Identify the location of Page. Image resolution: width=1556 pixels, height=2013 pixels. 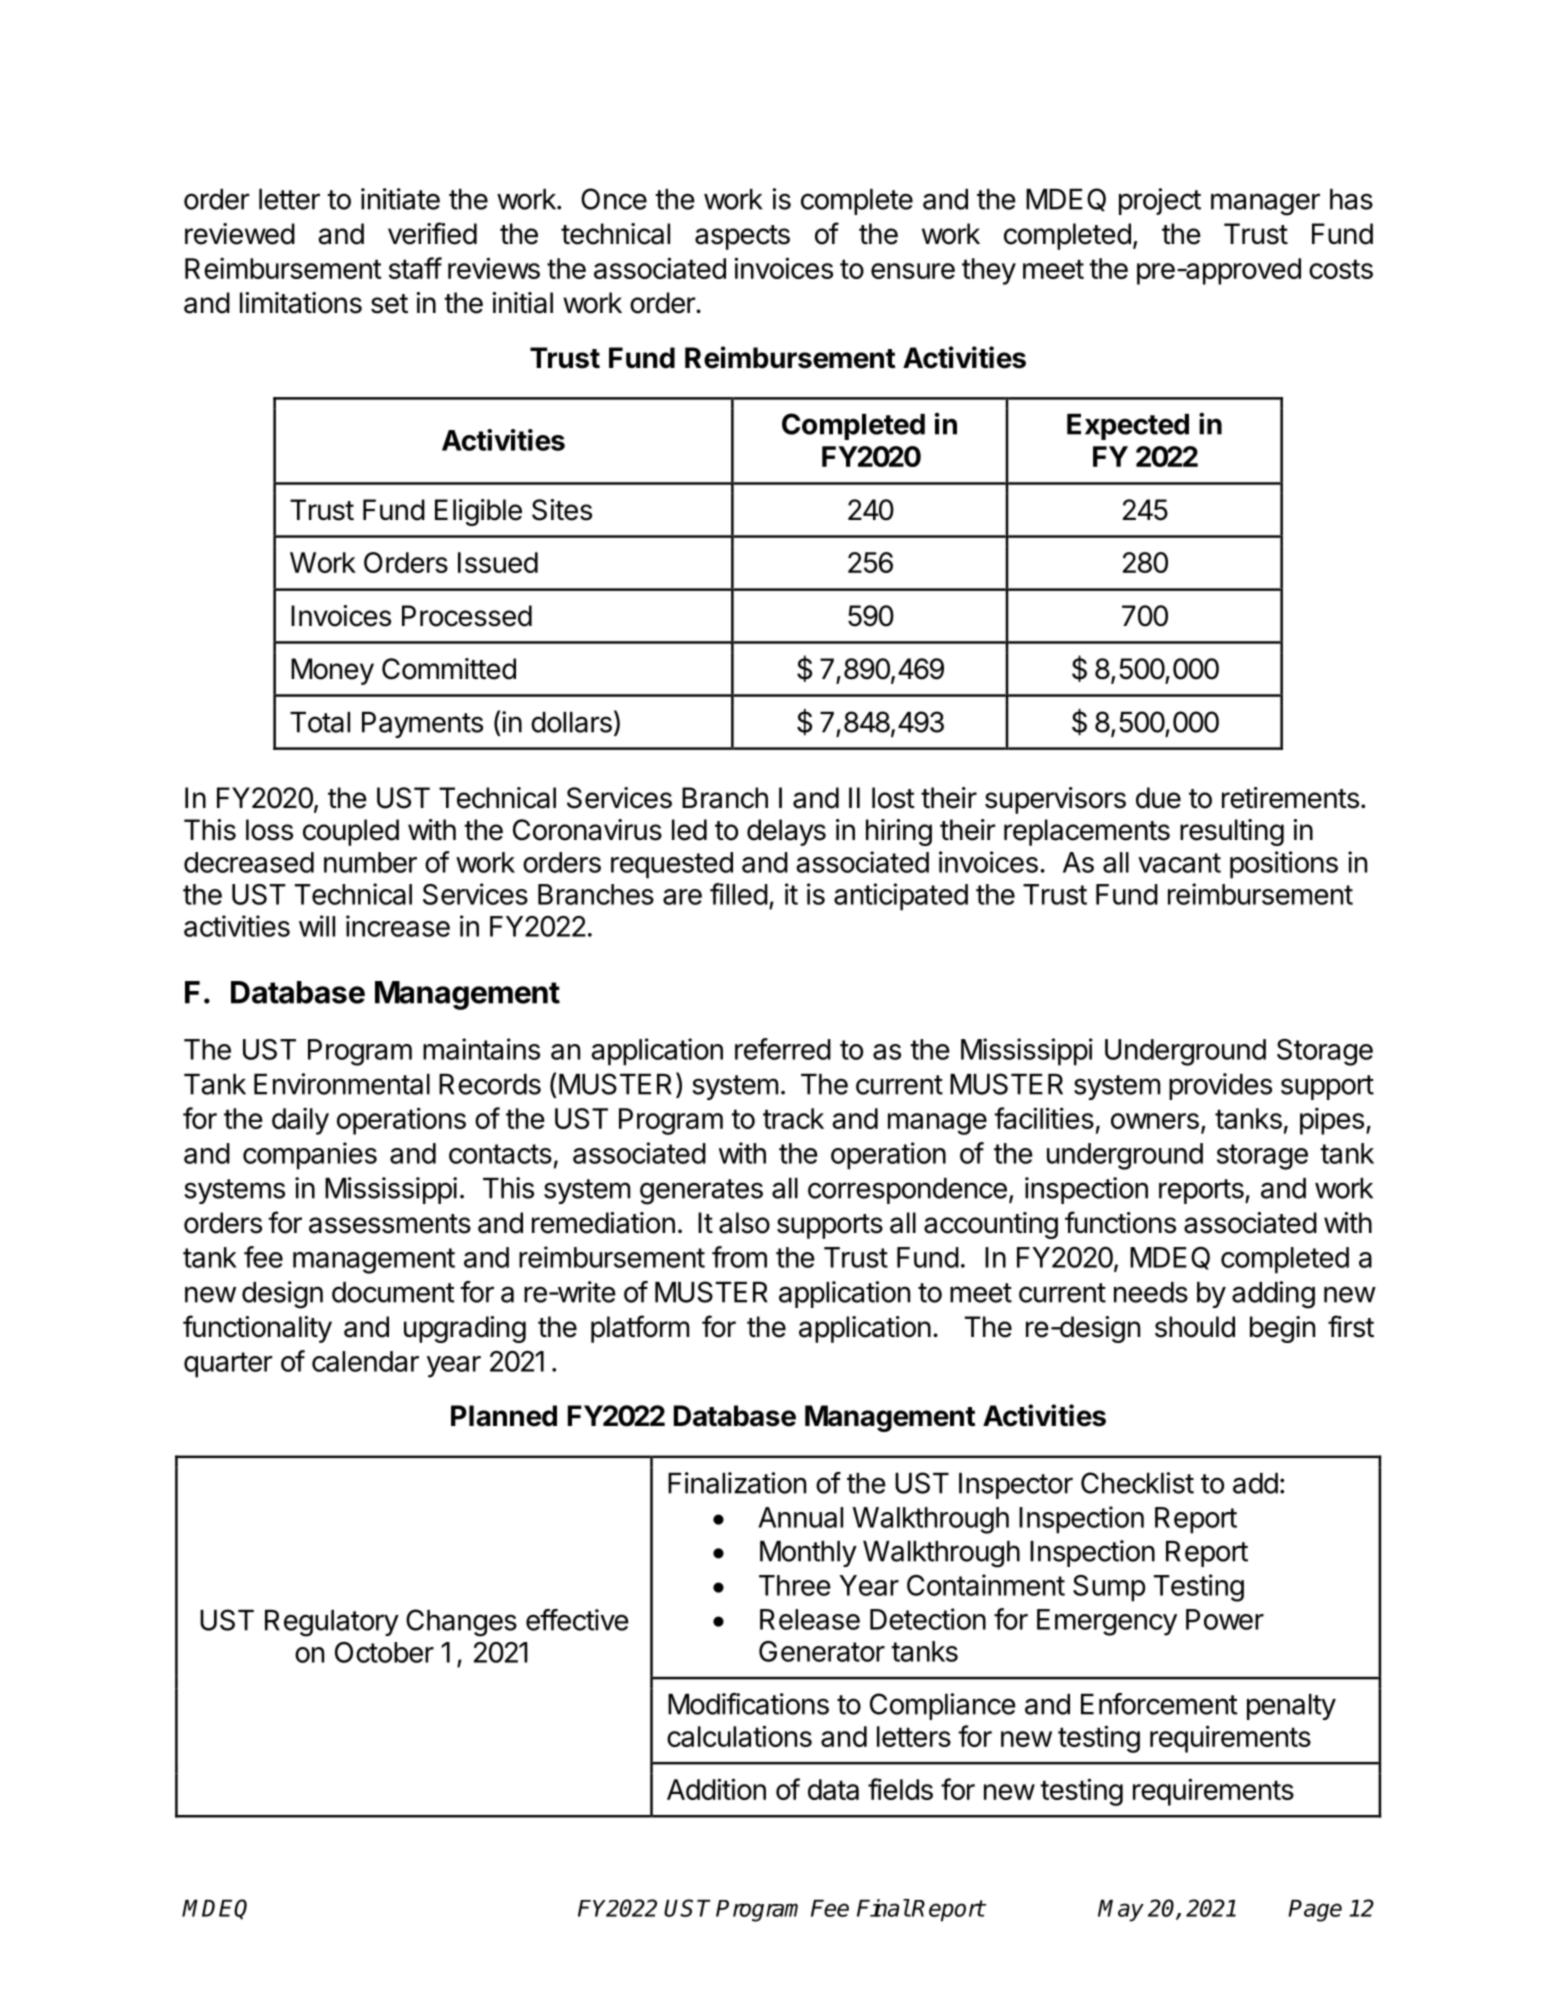
(1315, 1911).
